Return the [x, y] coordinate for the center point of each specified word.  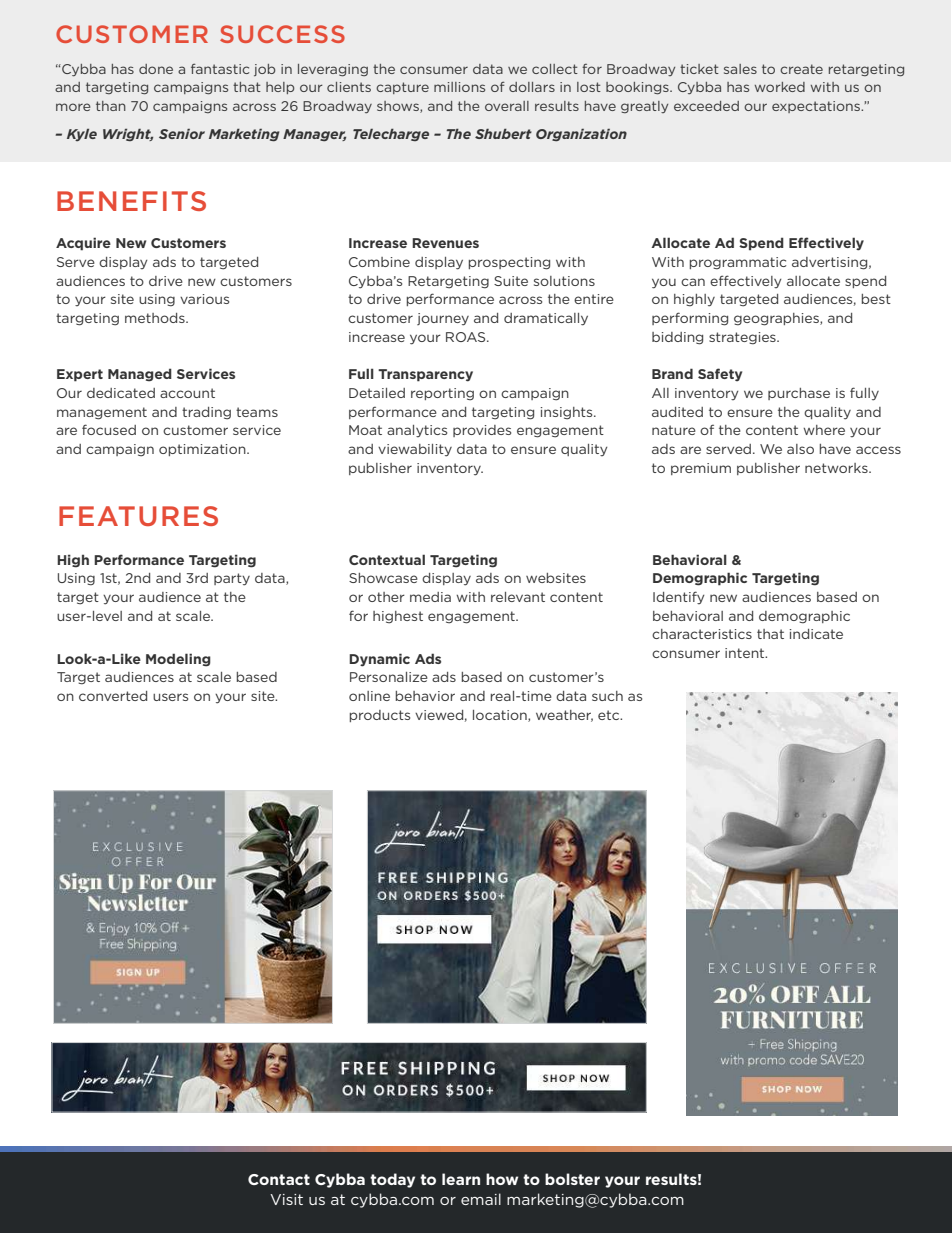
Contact [279, 1179]
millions [459, 87]
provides [482, 431]
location [501, 716]
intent [746, 653]
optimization [203, 450]
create [801, 69]
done [156, 69]
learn [461, 1179]
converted [113, 696]
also [800, 449]
